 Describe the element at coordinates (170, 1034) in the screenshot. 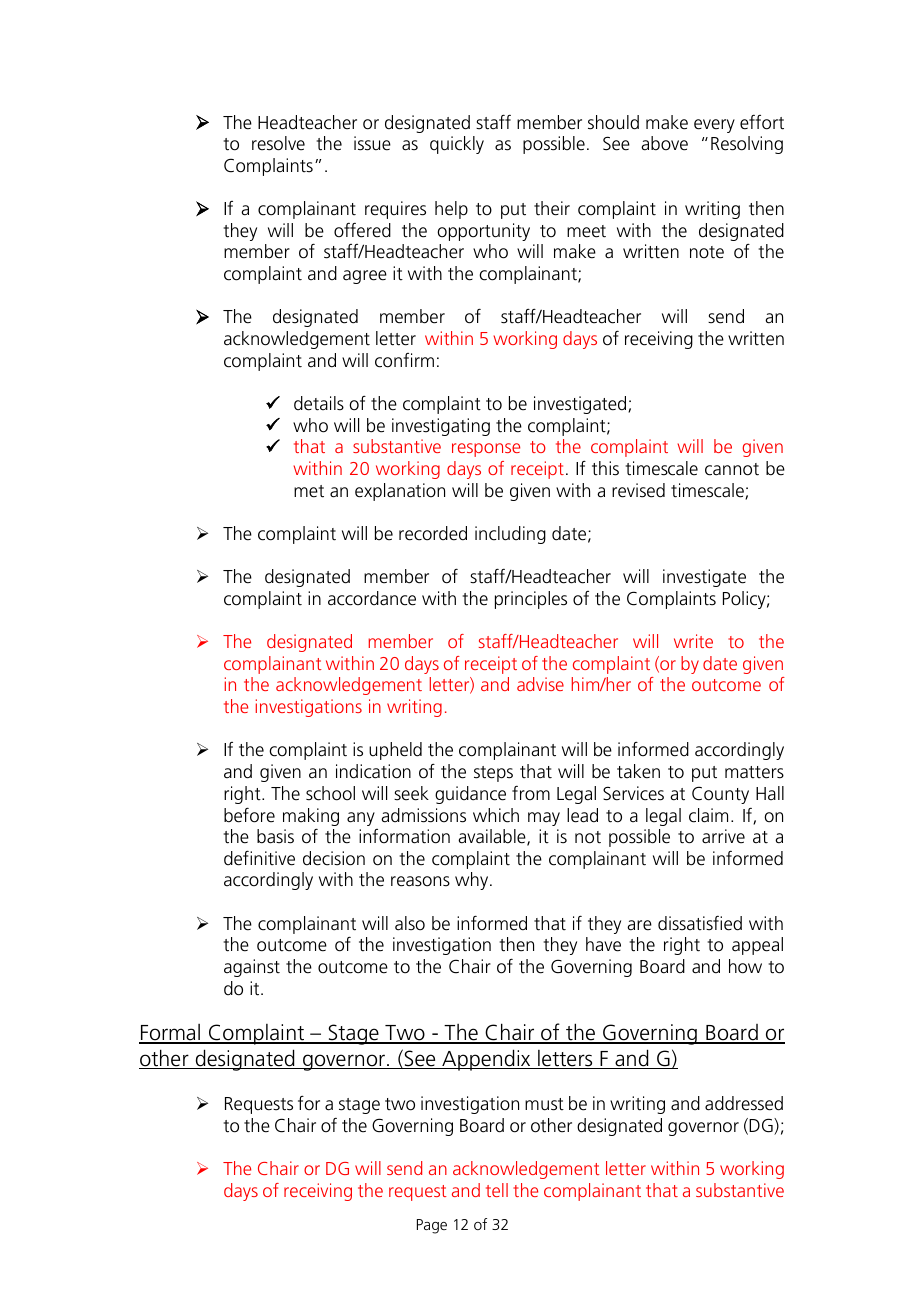

I see `Formal` at that location.
